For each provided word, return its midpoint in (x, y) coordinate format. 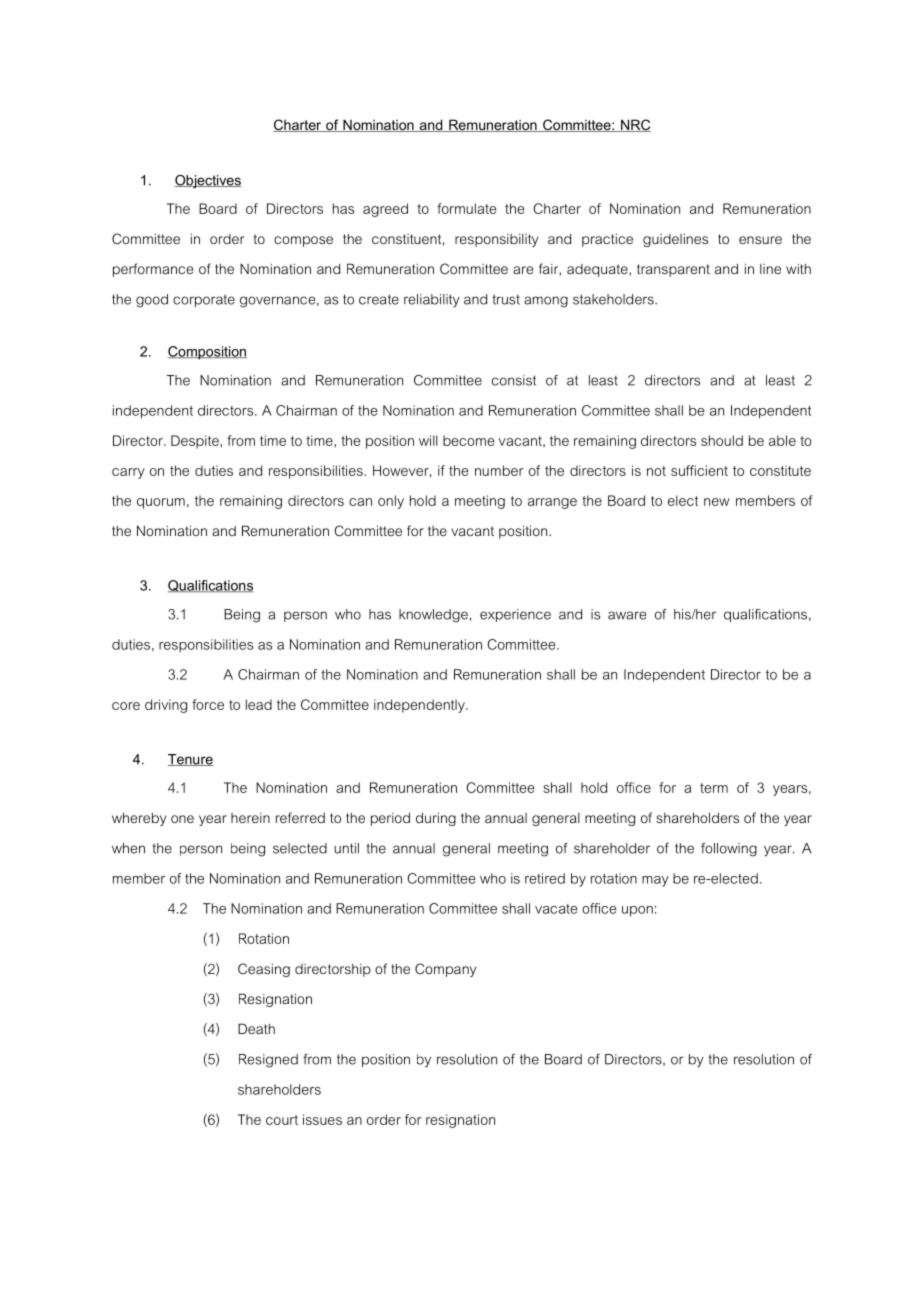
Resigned (268, 1061)
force (208, 704)
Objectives (208, 182)
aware (627, 615)
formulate (466, 208)
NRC (635, 125)
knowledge (433, 616)
